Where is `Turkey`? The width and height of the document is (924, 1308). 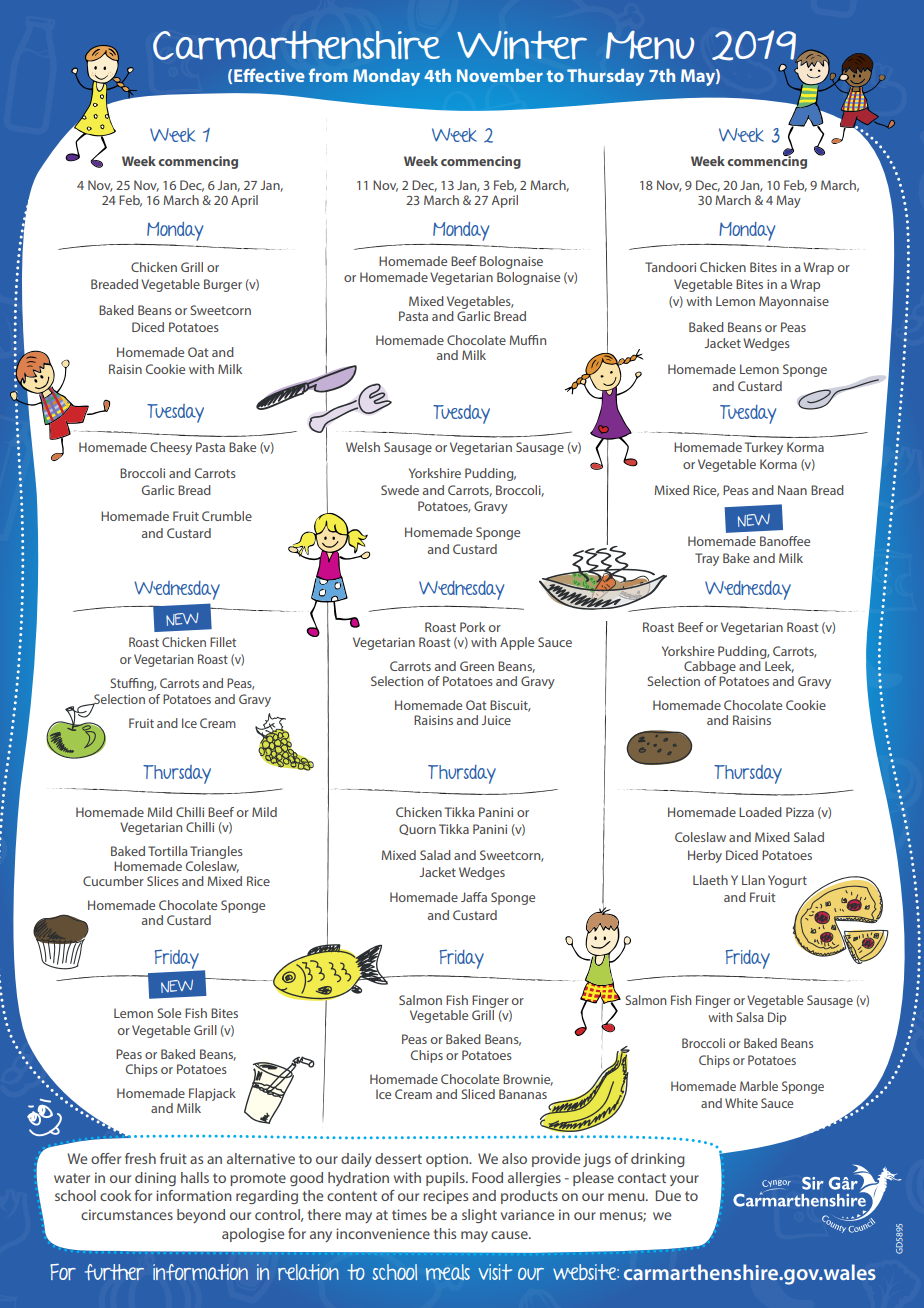
Turkey is located at coordinates (764, 448).
